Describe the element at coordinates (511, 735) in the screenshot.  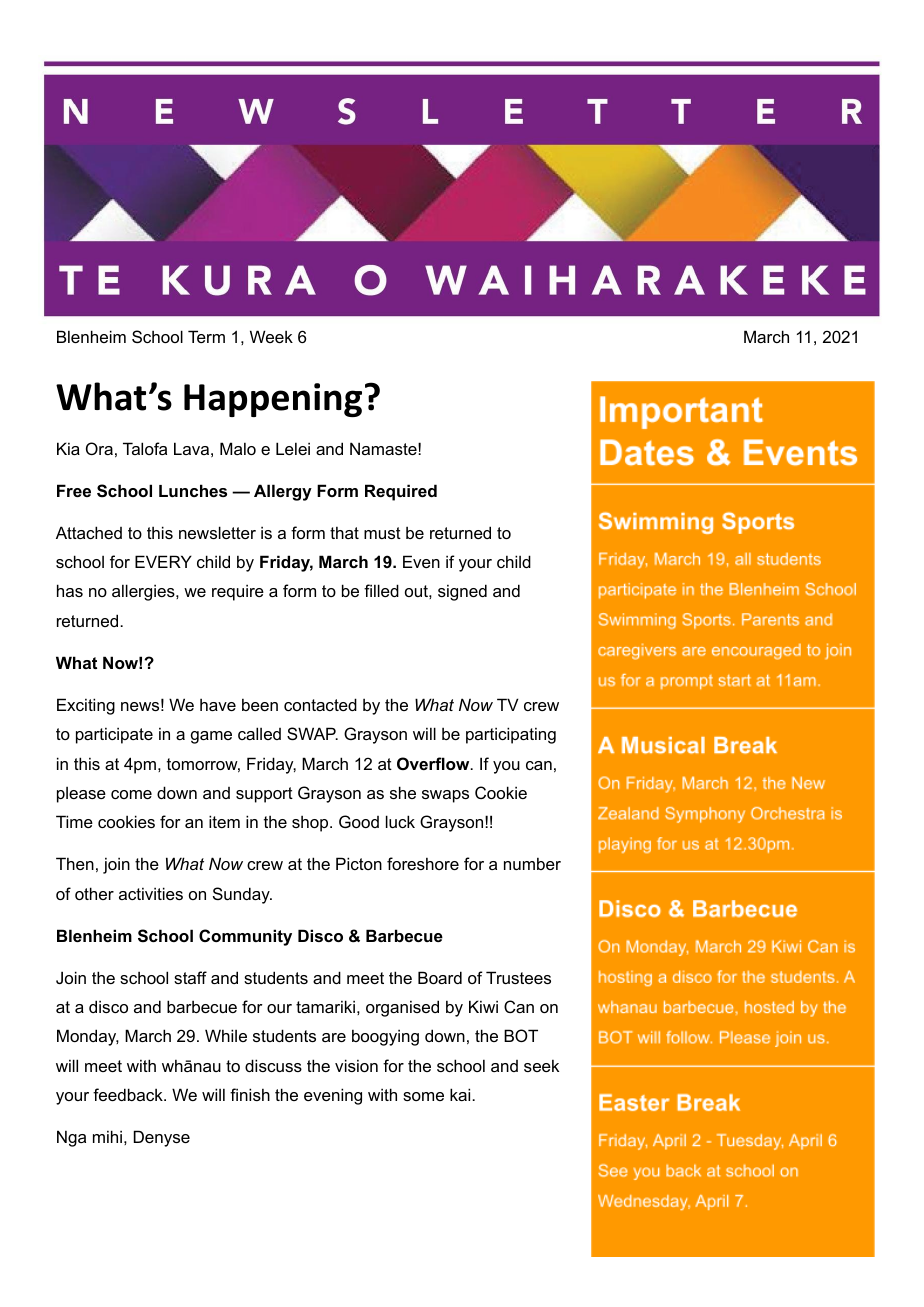
I see `participating` at that location.
